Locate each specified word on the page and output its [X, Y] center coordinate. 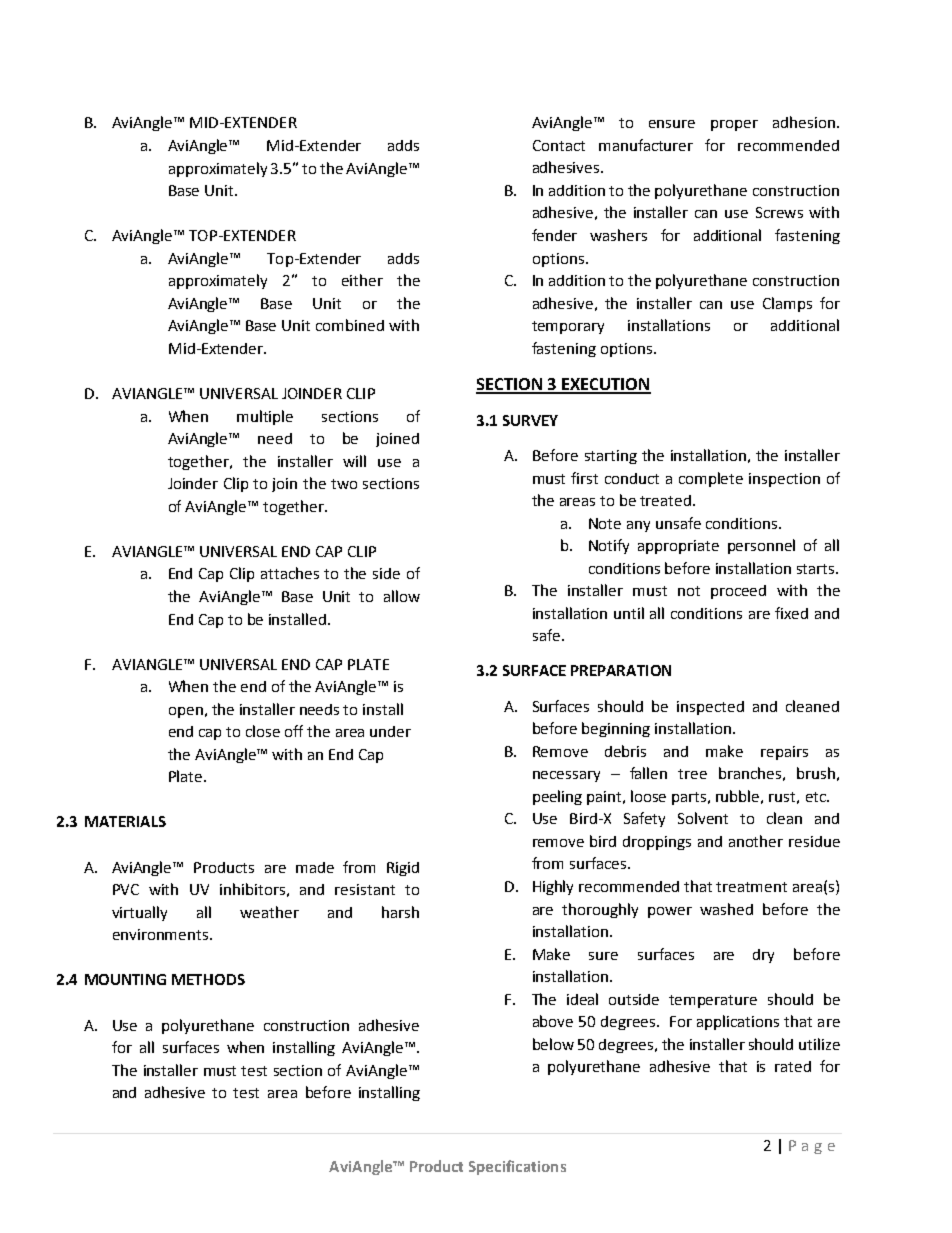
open [186, 712]
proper [734, 125]
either [362, 280]
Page [812, 1147]
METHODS [208, 979]
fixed [791, 613]
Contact [559, 145]
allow [402, 596]
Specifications [517, 1167]
